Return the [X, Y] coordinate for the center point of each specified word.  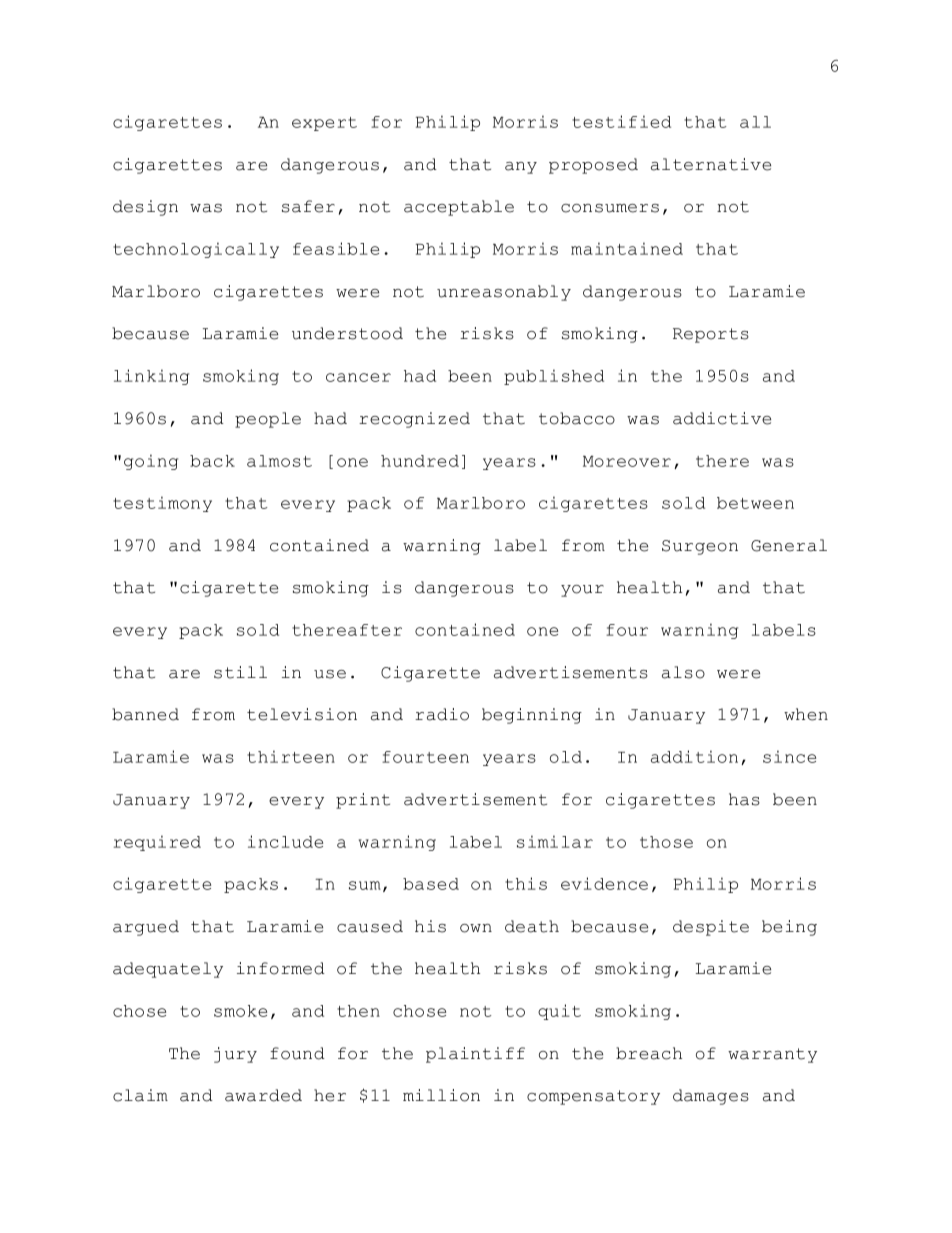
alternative [711, 164]
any [521, 168]
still [240, 672]
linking [151, 377]
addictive [722, 418]
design [145, 208]
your [582, 591]
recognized [414, 420]
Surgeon [700, 547]
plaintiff [475, 1055]
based [431, 884]
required [157, 843]
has [744, 799]
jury [235, 1055]
